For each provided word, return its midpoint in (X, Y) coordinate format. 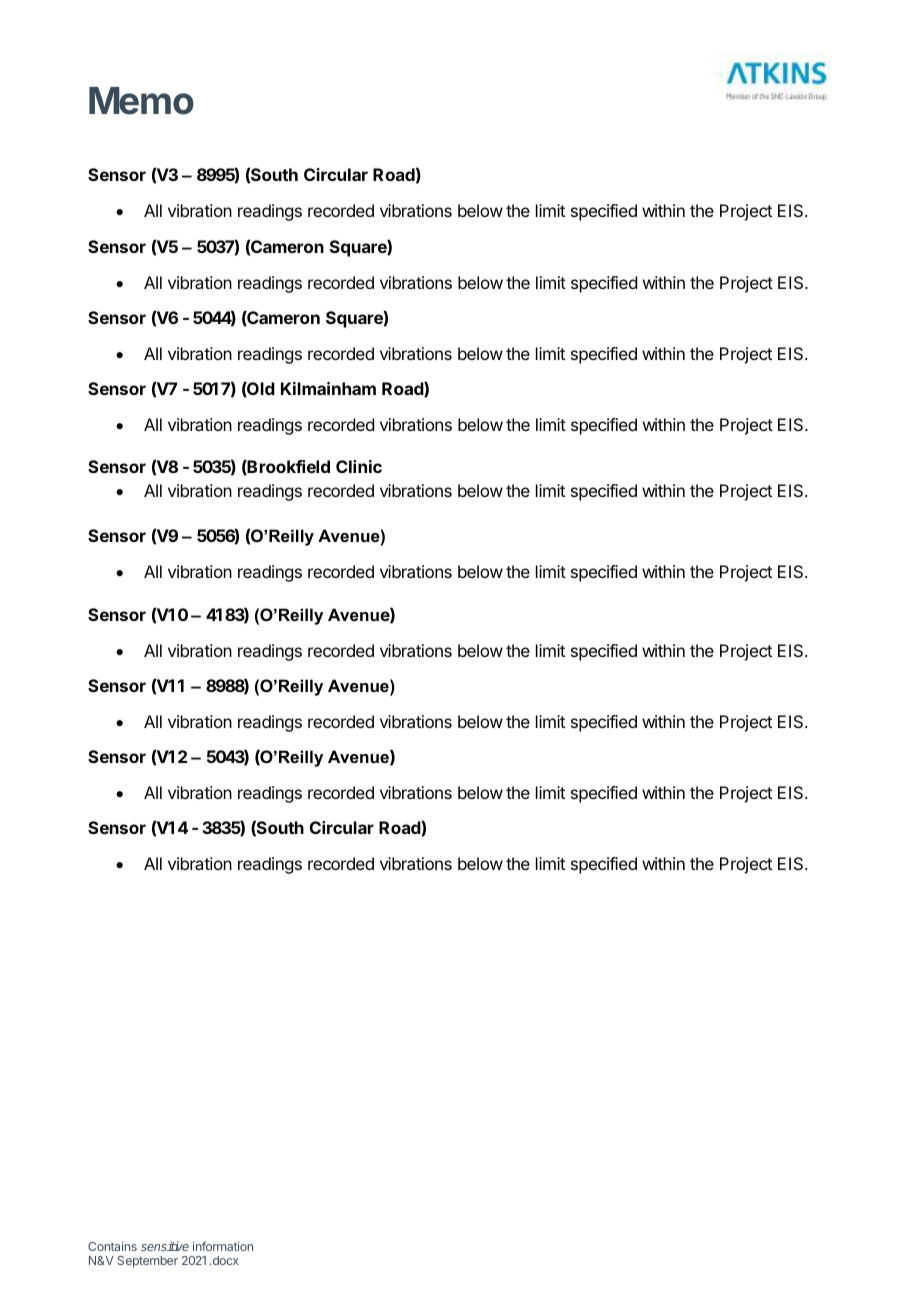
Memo (141, 101)
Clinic (359, 466)
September (147, 1262)
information (223, 1246)
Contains (112, 1246)
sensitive (165, 1246)
